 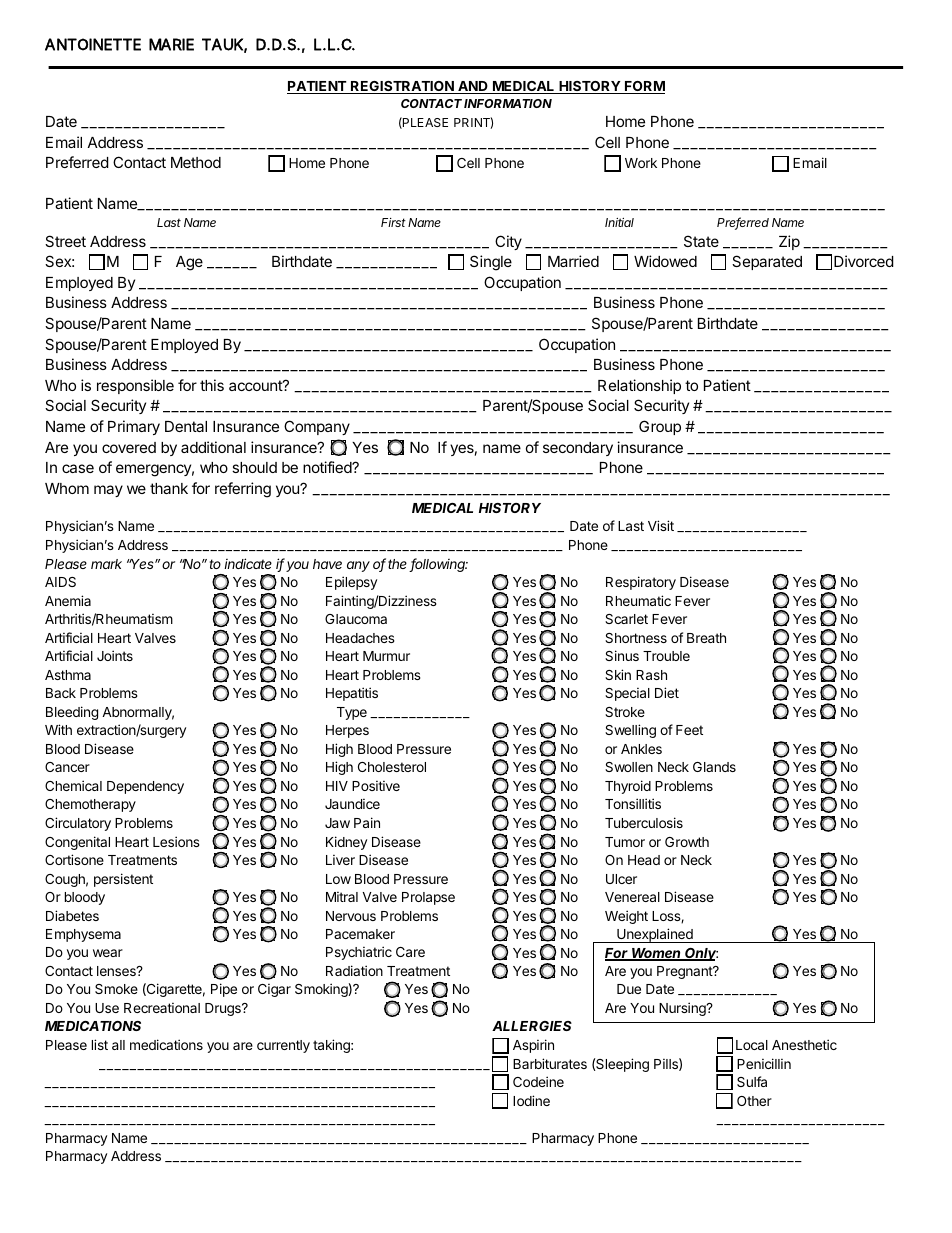 What do you see at coordinates (706, 638) in the document?
I see `Breath` at bounding box center [706, 638].
